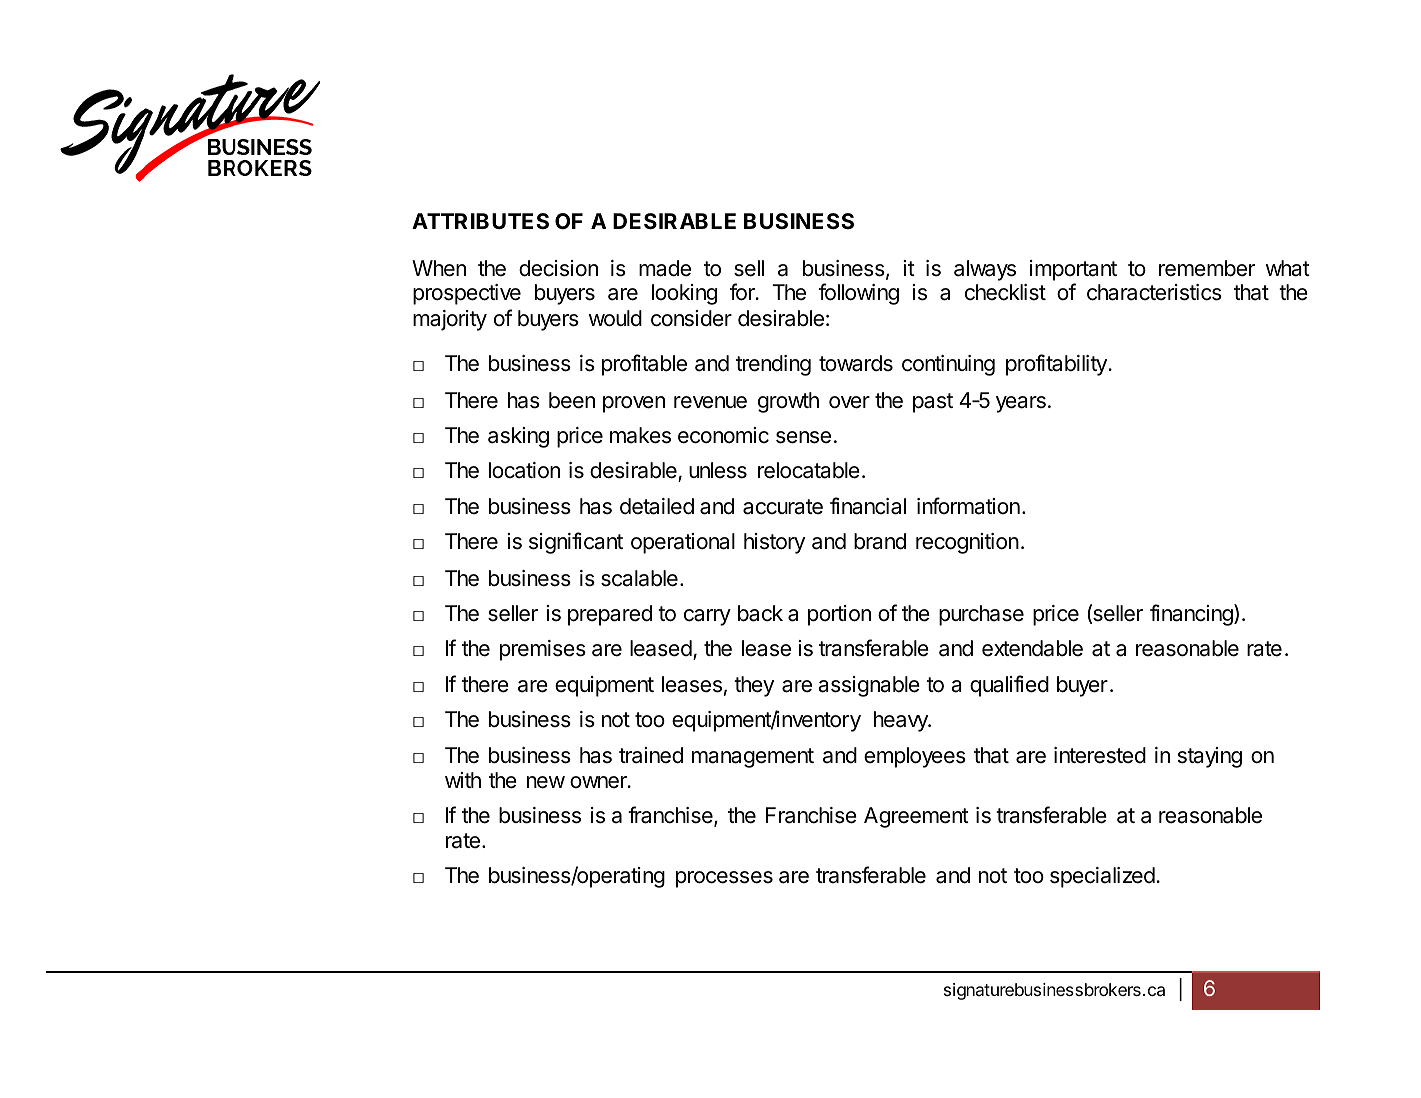 Image resolution: width=1421 pixels, height=1098 pixels. Describe the element at coordinates (1102, 877) in the screenshot. I see `specialized` at that location.
